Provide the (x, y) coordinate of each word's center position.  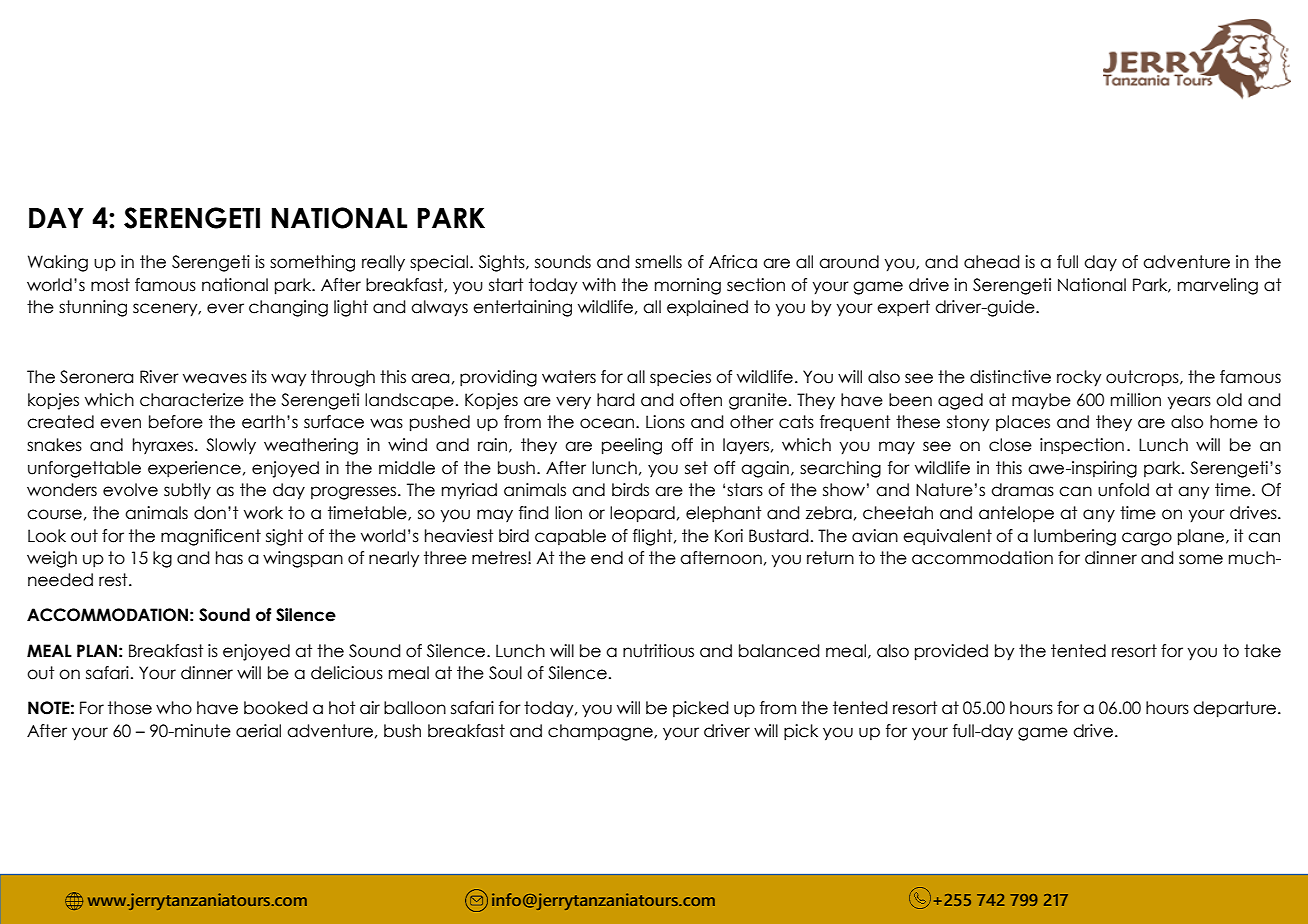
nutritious (658, 651)
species (680, 378)
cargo (1147, 539)
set (696, 468)
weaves (215, 378)
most (110, 285)
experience (194, 469)
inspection (1082, 446)
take (1262, 651)
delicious (347, 673)
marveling (1218, 286)
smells (658, 262)
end (607, 558)
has (229, 558)
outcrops (1143, 378)
